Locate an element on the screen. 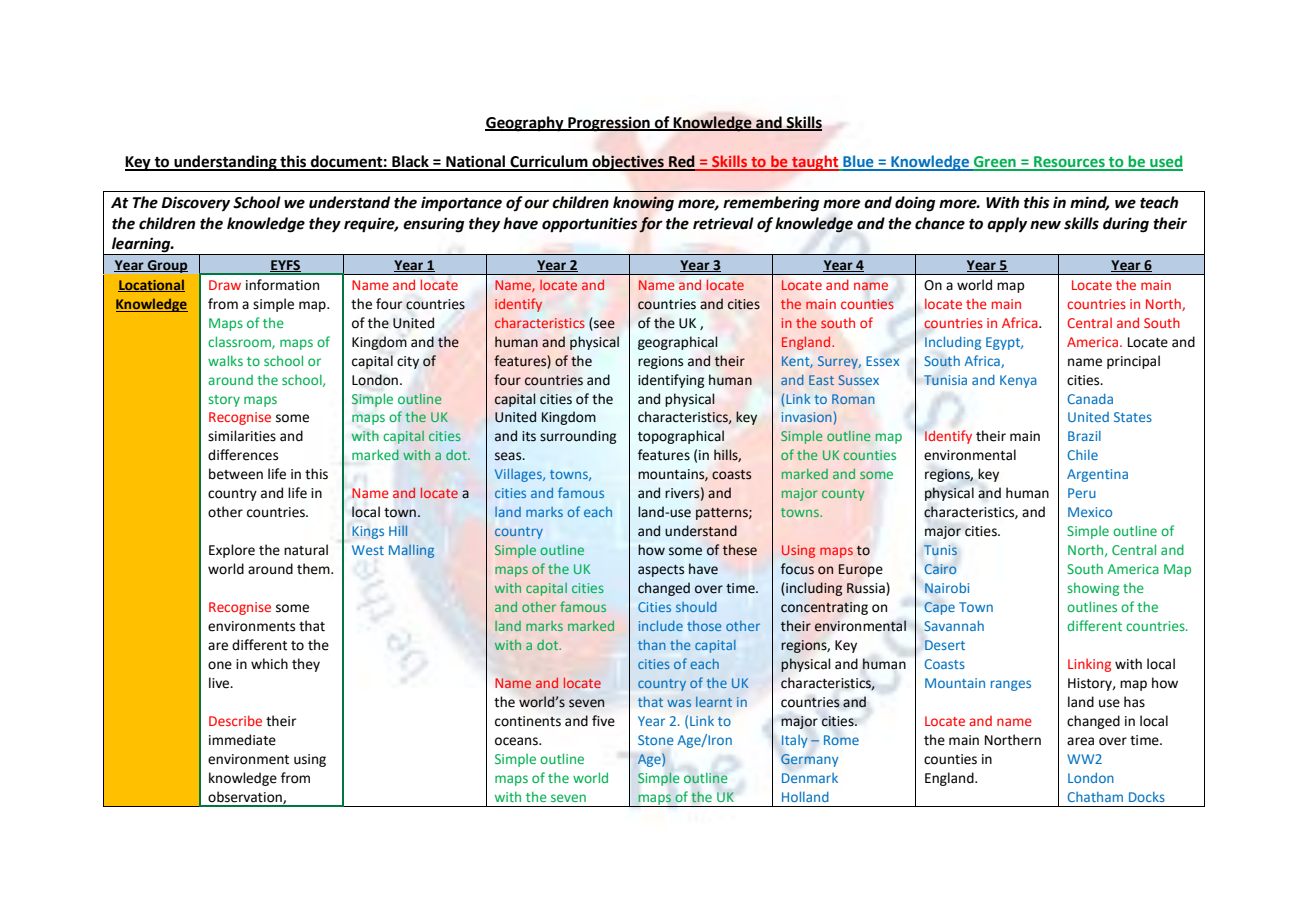 The height and width of the screenshot is (924, 1308). Resources is located at coordinates (1069, 163).
